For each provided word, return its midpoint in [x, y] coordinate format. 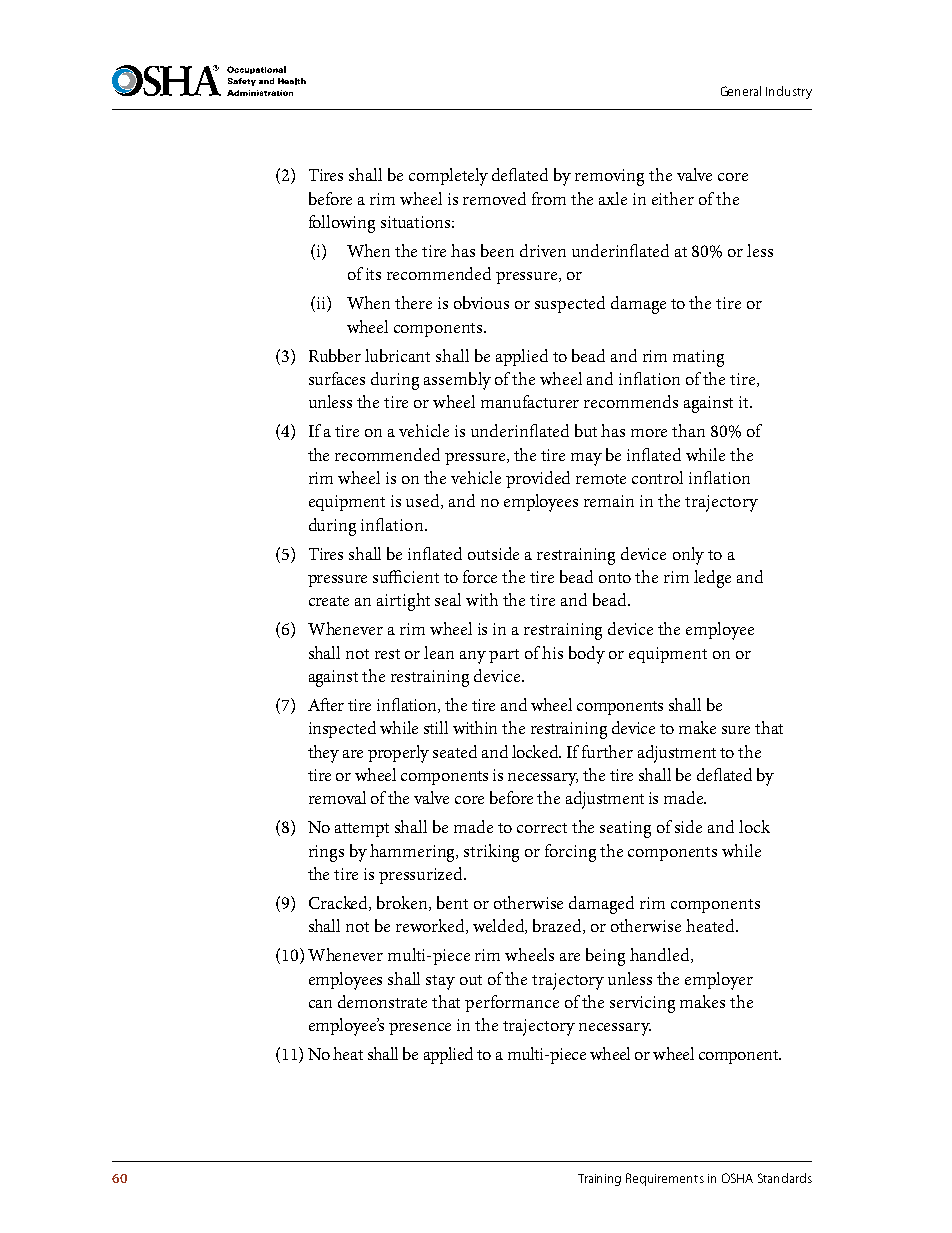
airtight [403, 602]
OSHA [737, 1178]
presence [420, 1029]
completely [448, 177]
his [552, 652]
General [741, 91]
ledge [712, 579]
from [549, 198]
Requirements [665, 1179]
